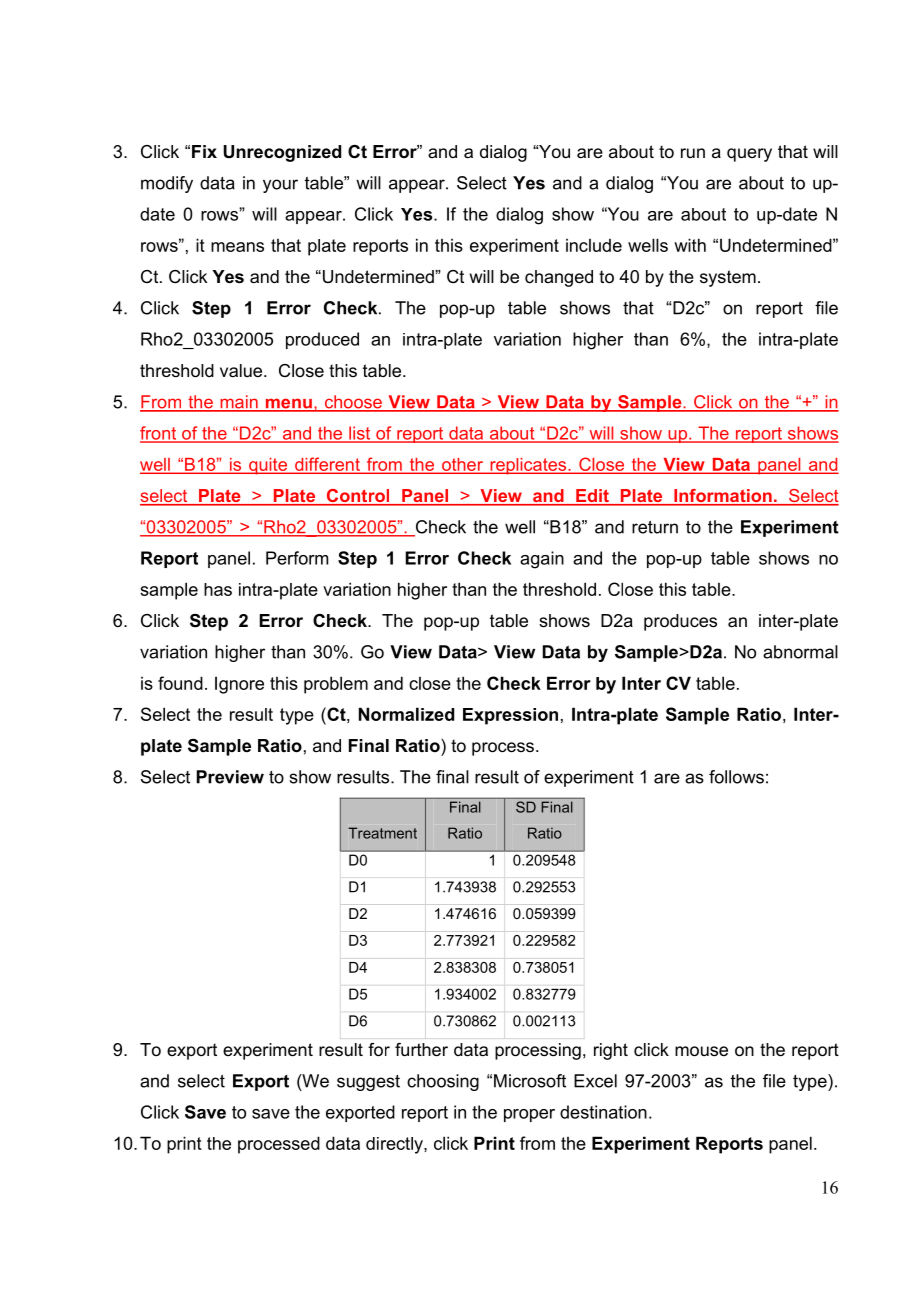 This document has width=924, height=1308. What do you see at coordinates (280, 186) in the document?
I see `your` at bounding box center [280, 186].
